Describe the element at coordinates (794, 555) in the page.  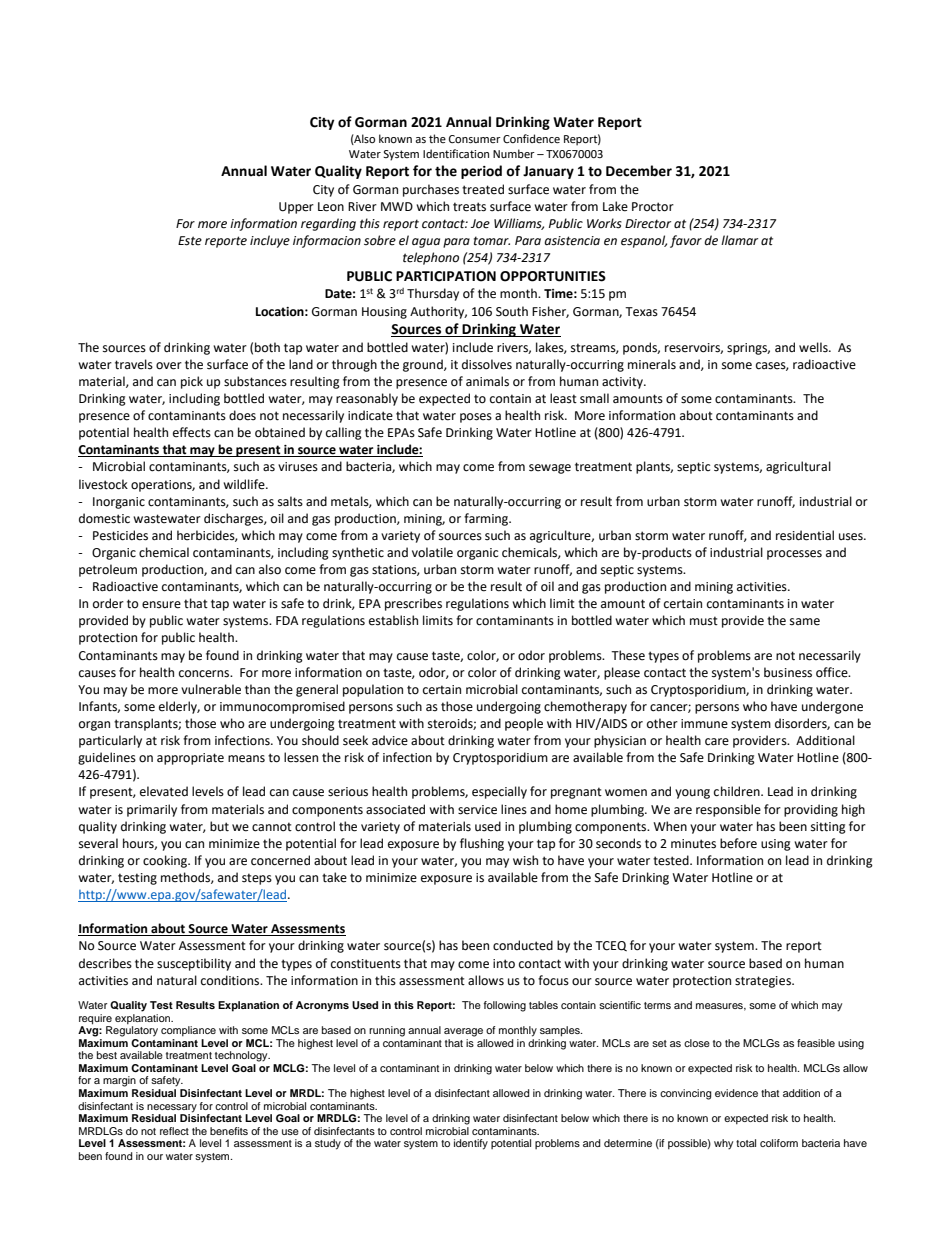
I see `processes` at that location.
